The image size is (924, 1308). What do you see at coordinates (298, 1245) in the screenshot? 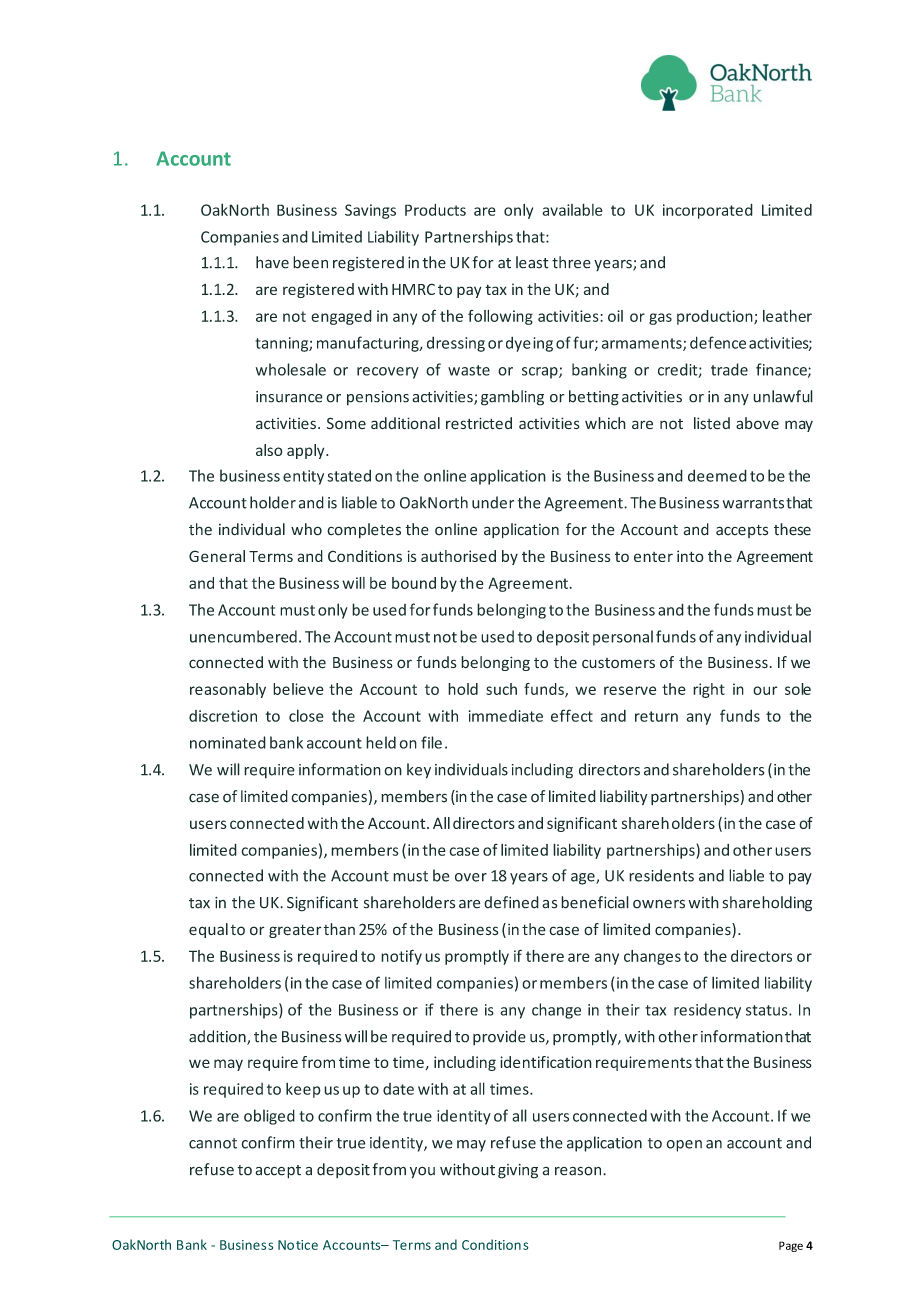
I see `Notice` at bounding box center [298, 1245].
